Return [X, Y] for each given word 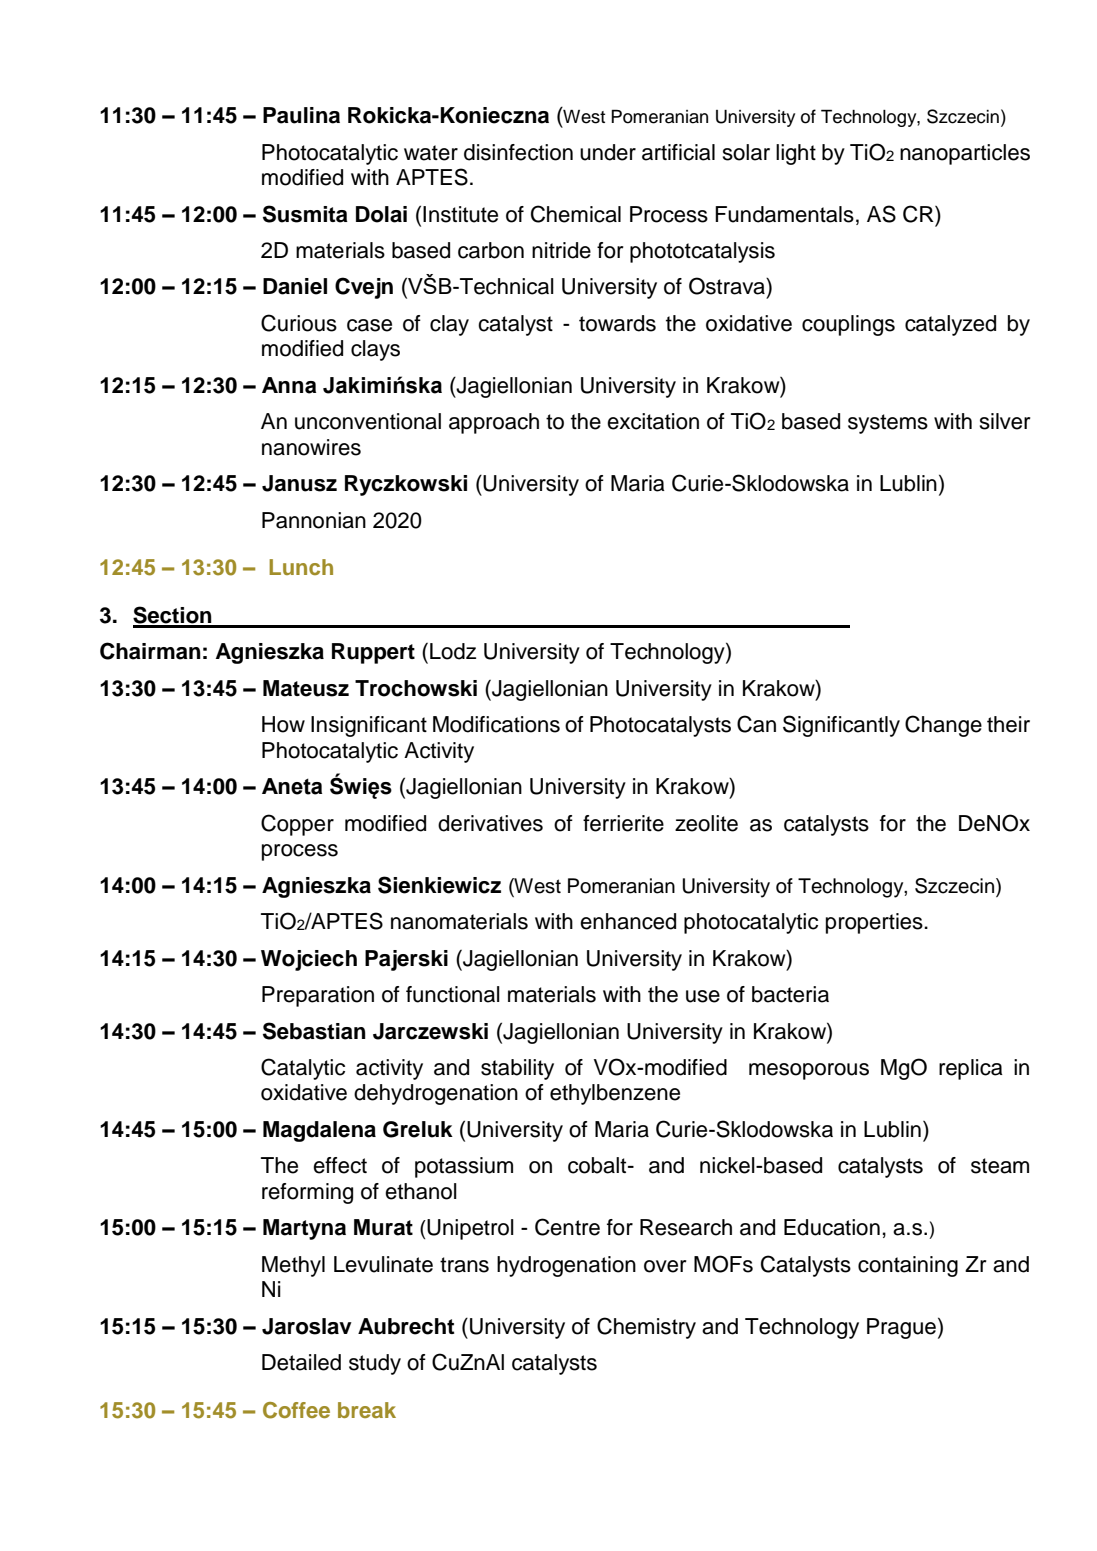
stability [517, 1069]
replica [971, 1069]
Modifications [496, 724]
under [608, 152]
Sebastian [314, 1031]
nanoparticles [965, 154]
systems [888, 424]
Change [943, 726]
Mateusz [306, 688]
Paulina [301, 115]
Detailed [301, 1362]
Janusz [299, 483]
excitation [653, 421]
